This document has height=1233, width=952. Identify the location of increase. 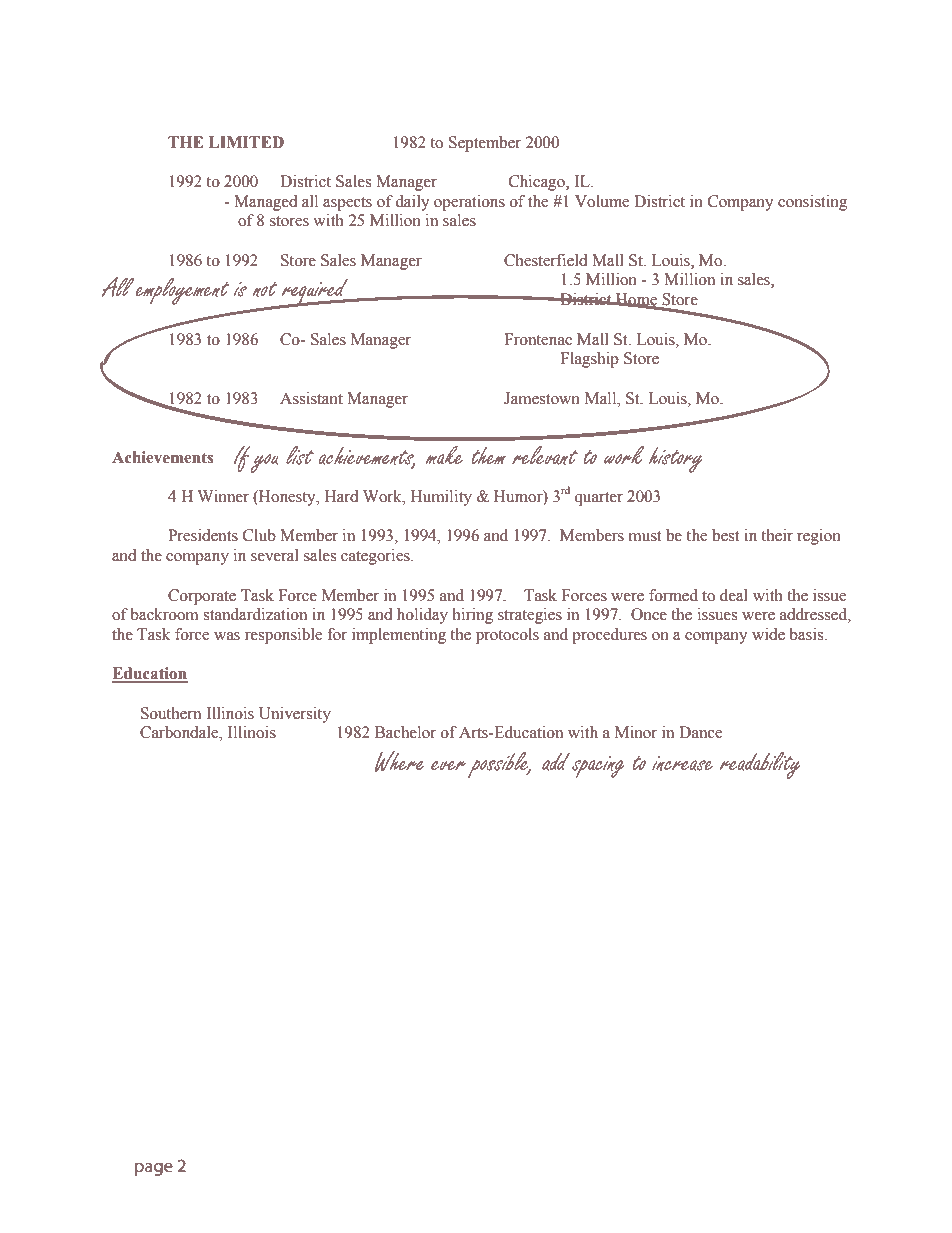
(682, 763).
